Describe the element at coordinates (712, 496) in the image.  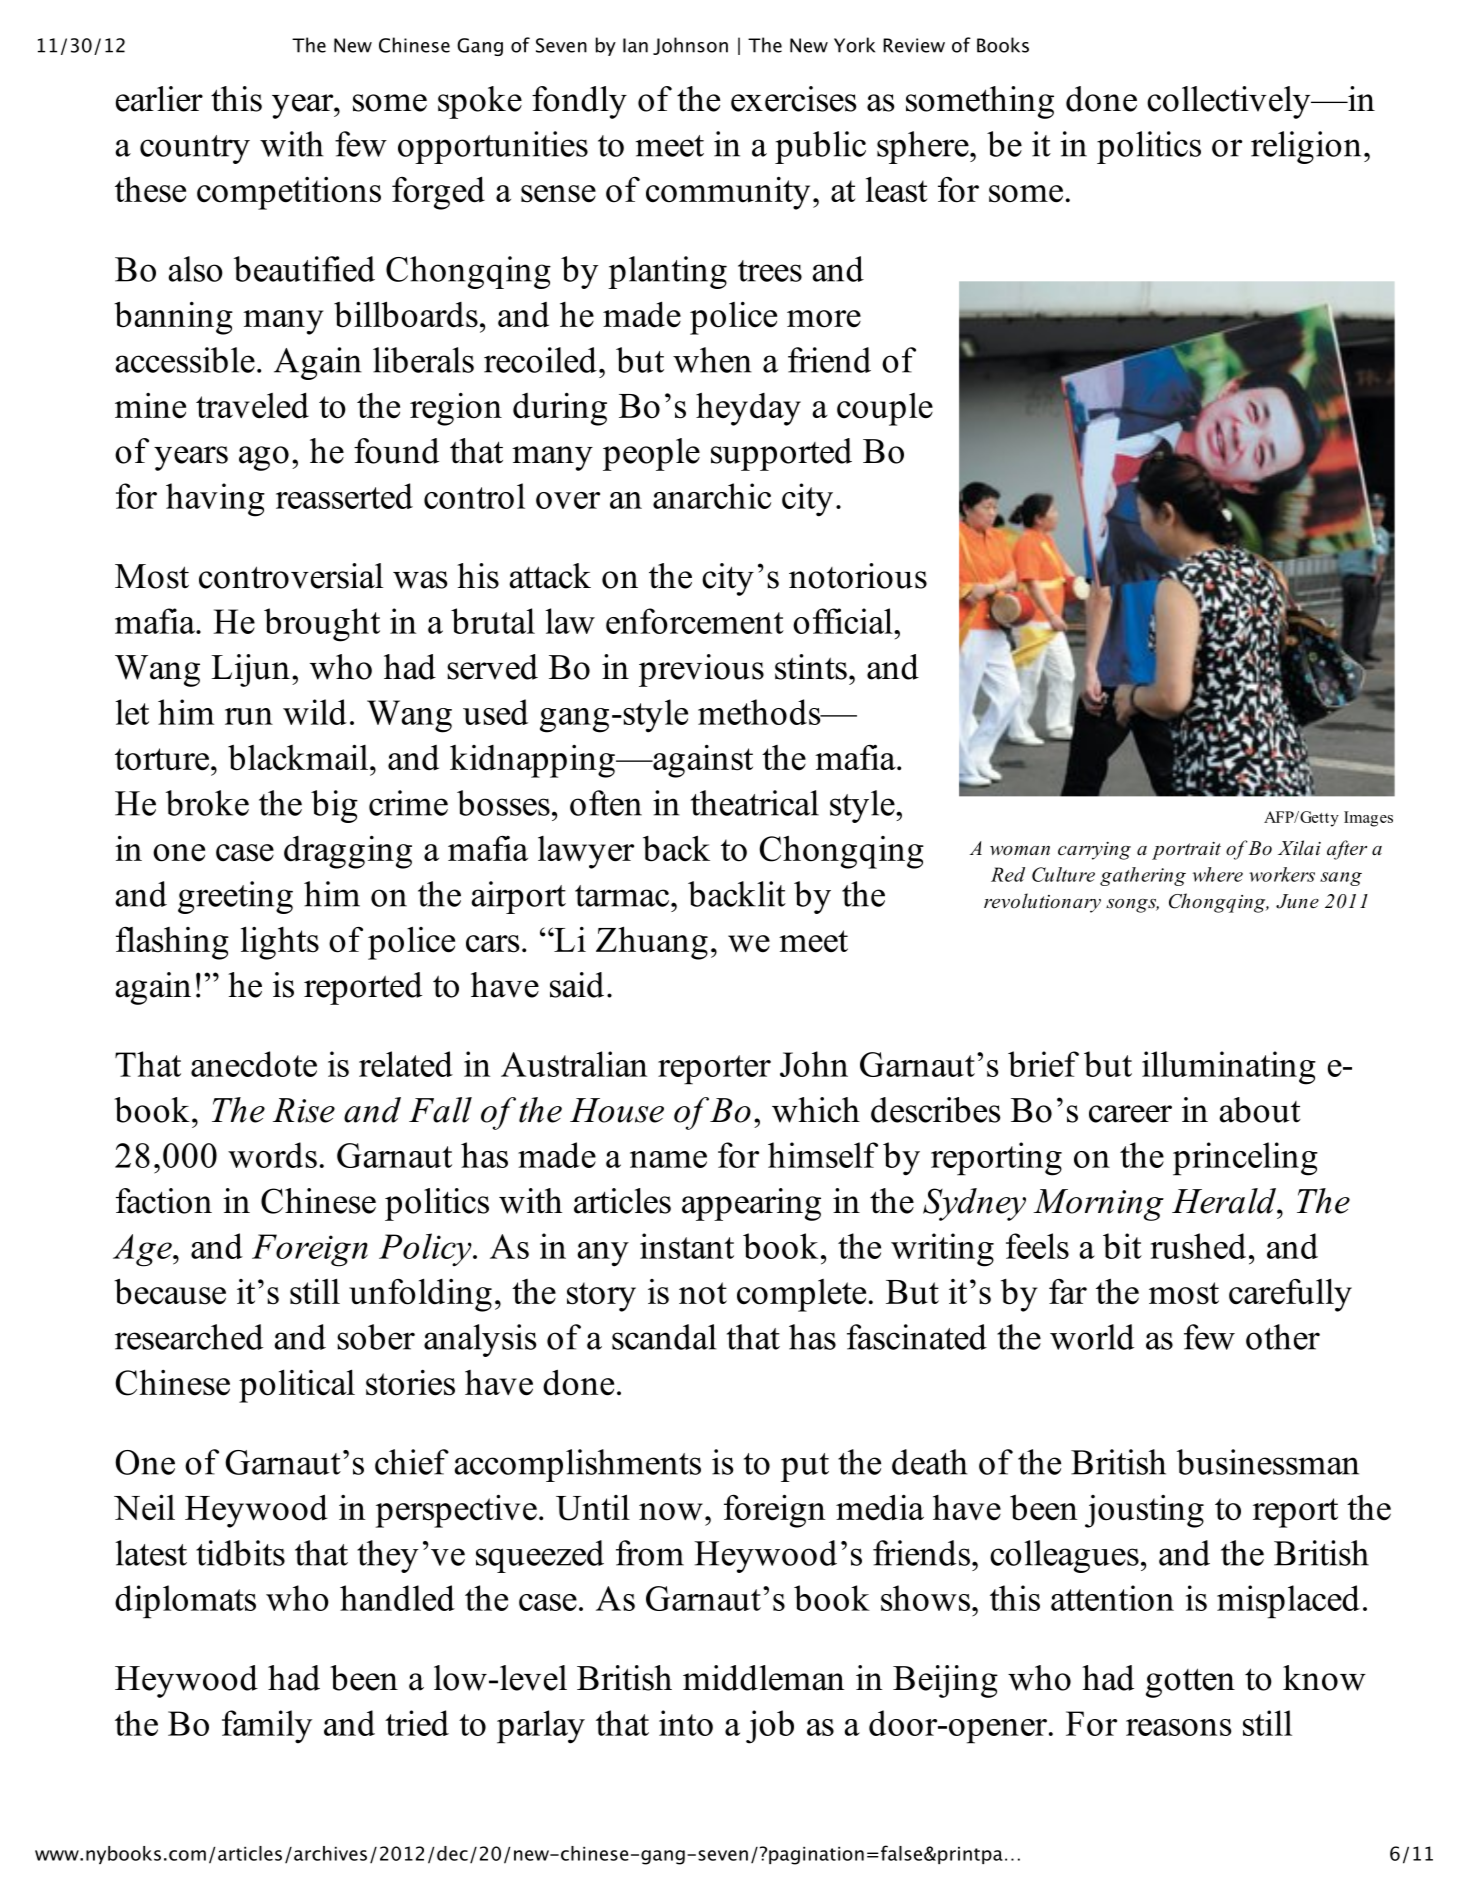
I see `anarchic` at that location.
